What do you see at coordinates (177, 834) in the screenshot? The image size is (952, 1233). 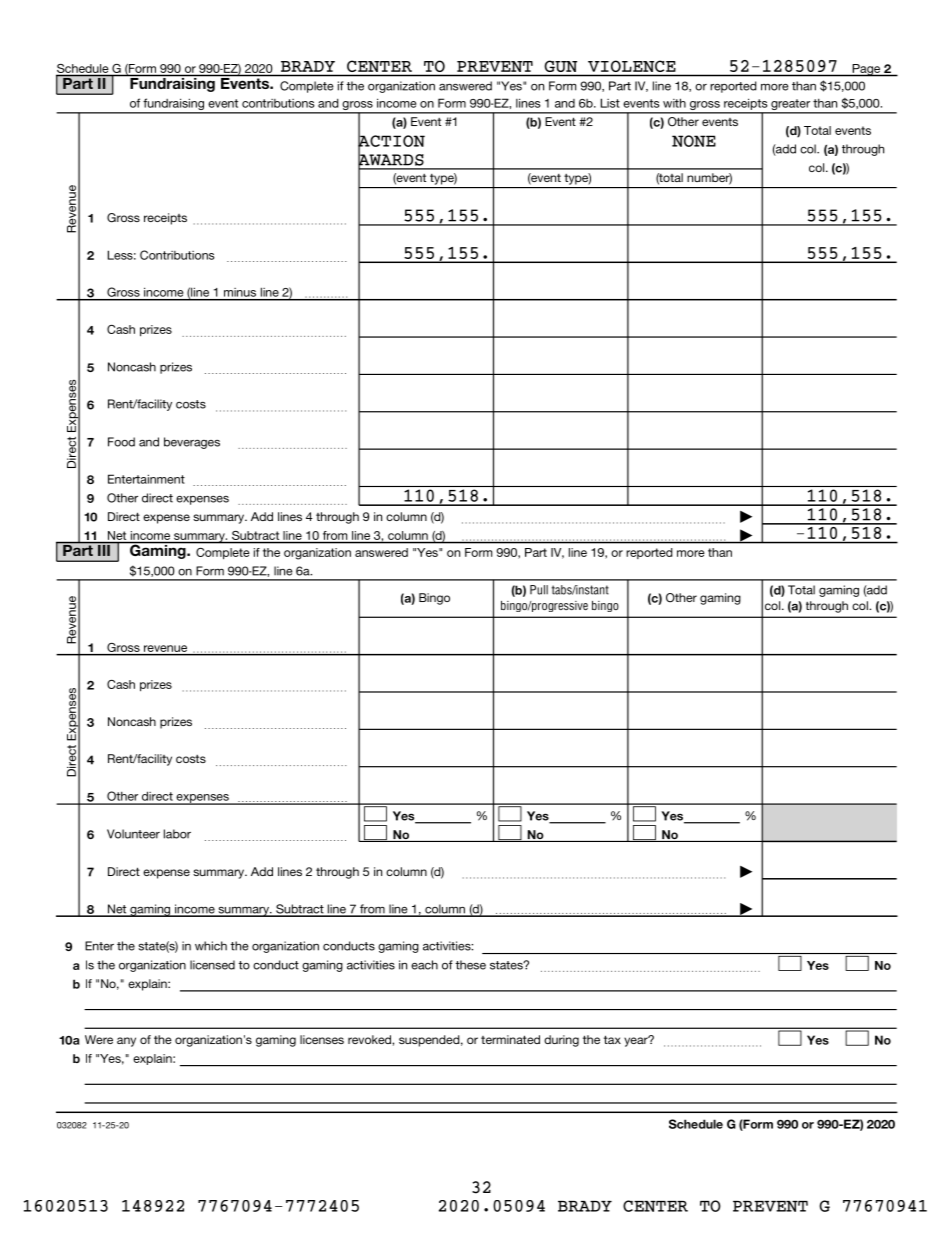 I see `labor` at bounding box center [177, 834].
